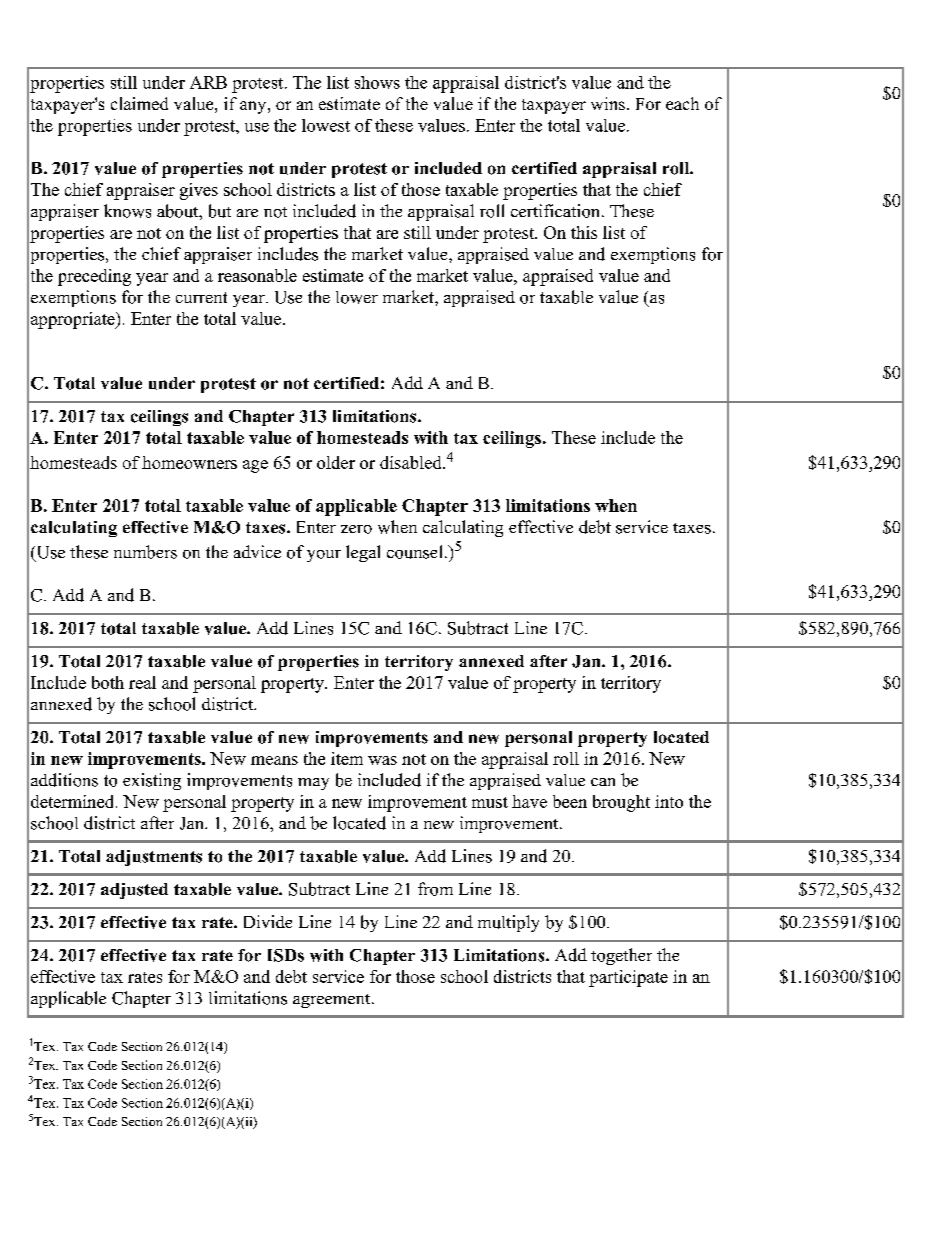 This image has width=952, height=1233. Describe the element at coordinates (363, 553) in the image. I see `legal` at that location.
